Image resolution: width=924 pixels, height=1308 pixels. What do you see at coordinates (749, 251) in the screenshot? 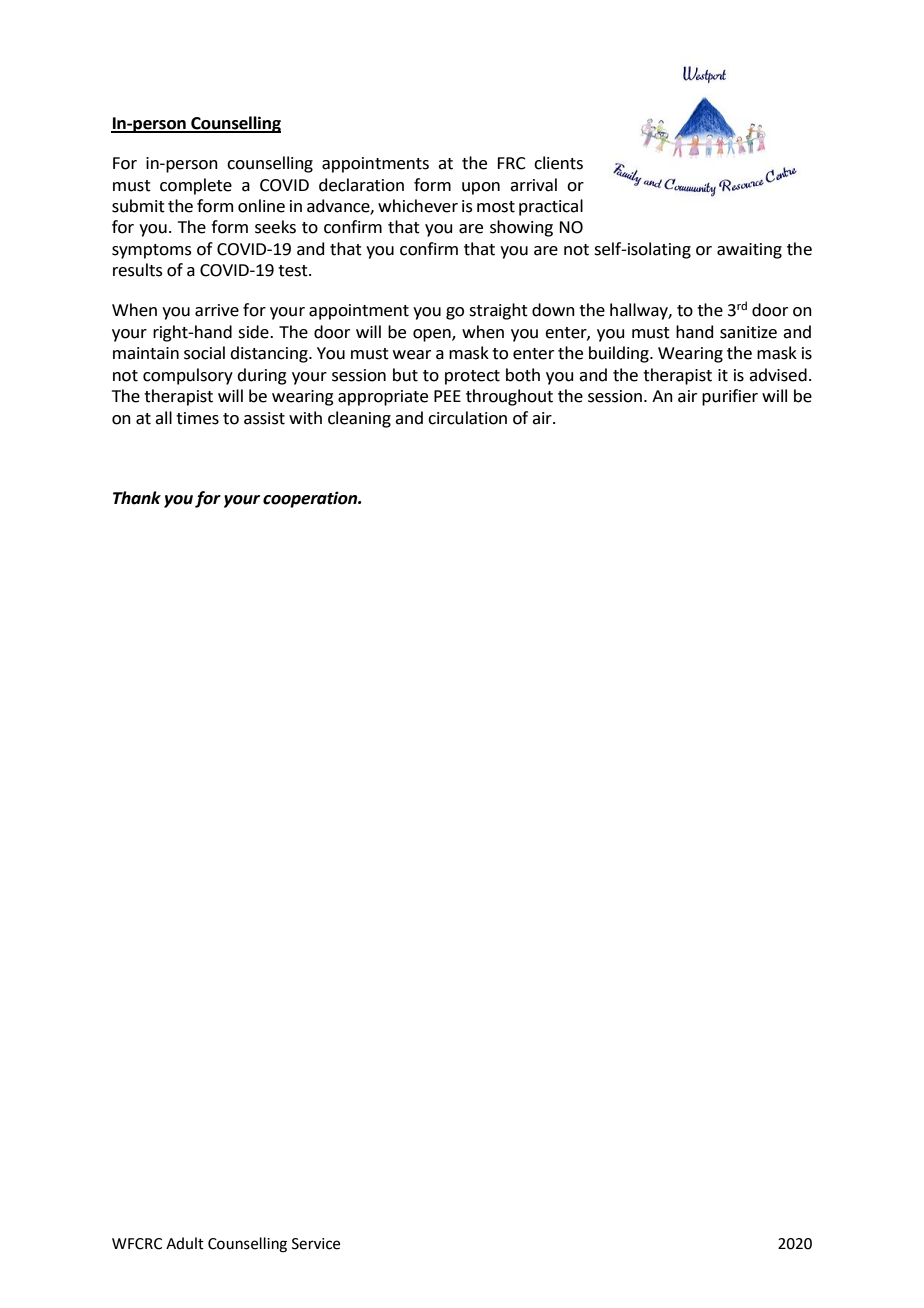
I see `awaiting` at bounding box center [749, 251].
